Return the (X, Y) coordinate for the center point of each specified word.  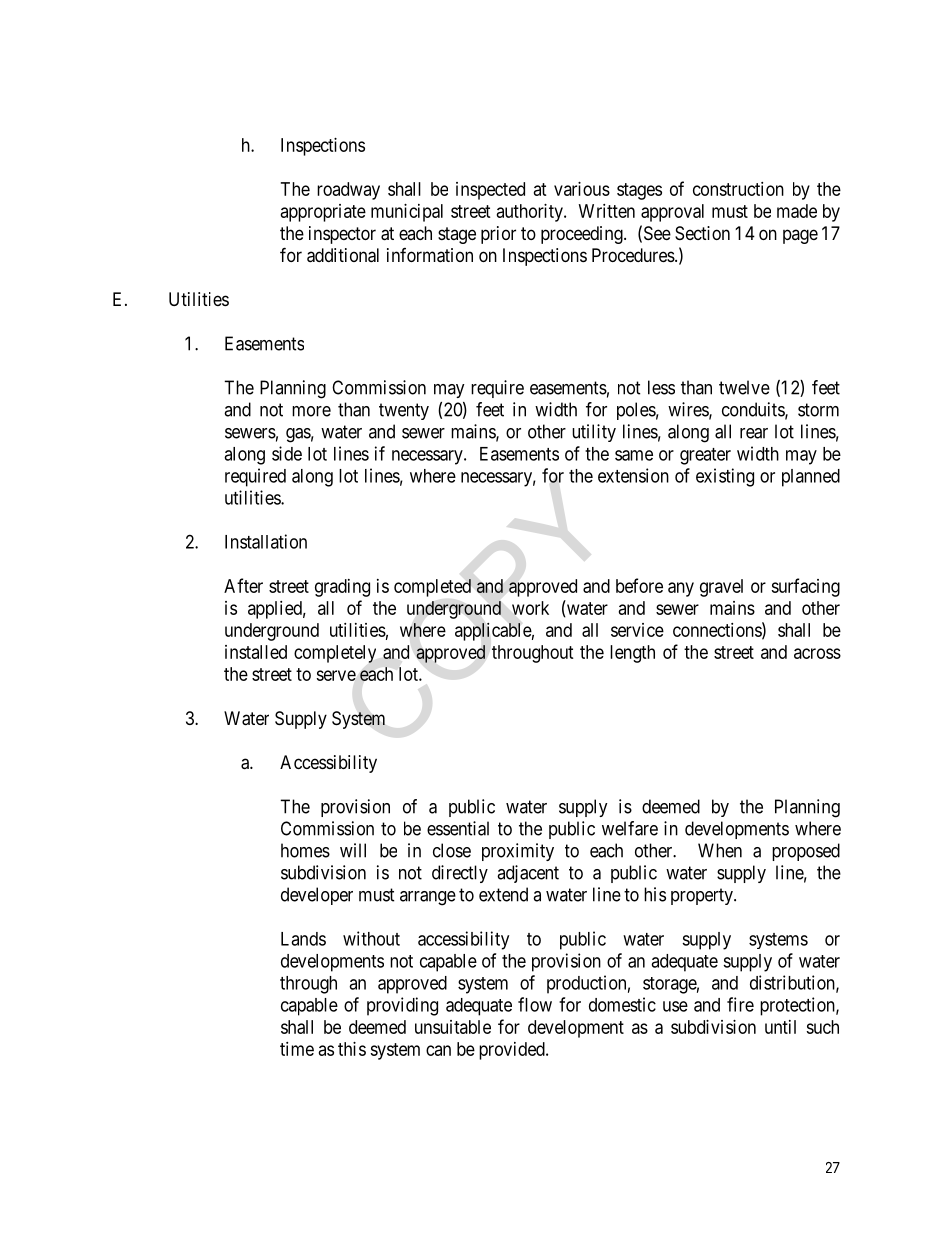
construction (738, 189)
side (287, 453)
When (720, 850)
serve (336, 675)
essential (458, 828)
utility (594, 433)
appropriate (323, 213)
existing (725, 477)
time (297, 1049)
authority (531, 213)
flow (535, 1004)
